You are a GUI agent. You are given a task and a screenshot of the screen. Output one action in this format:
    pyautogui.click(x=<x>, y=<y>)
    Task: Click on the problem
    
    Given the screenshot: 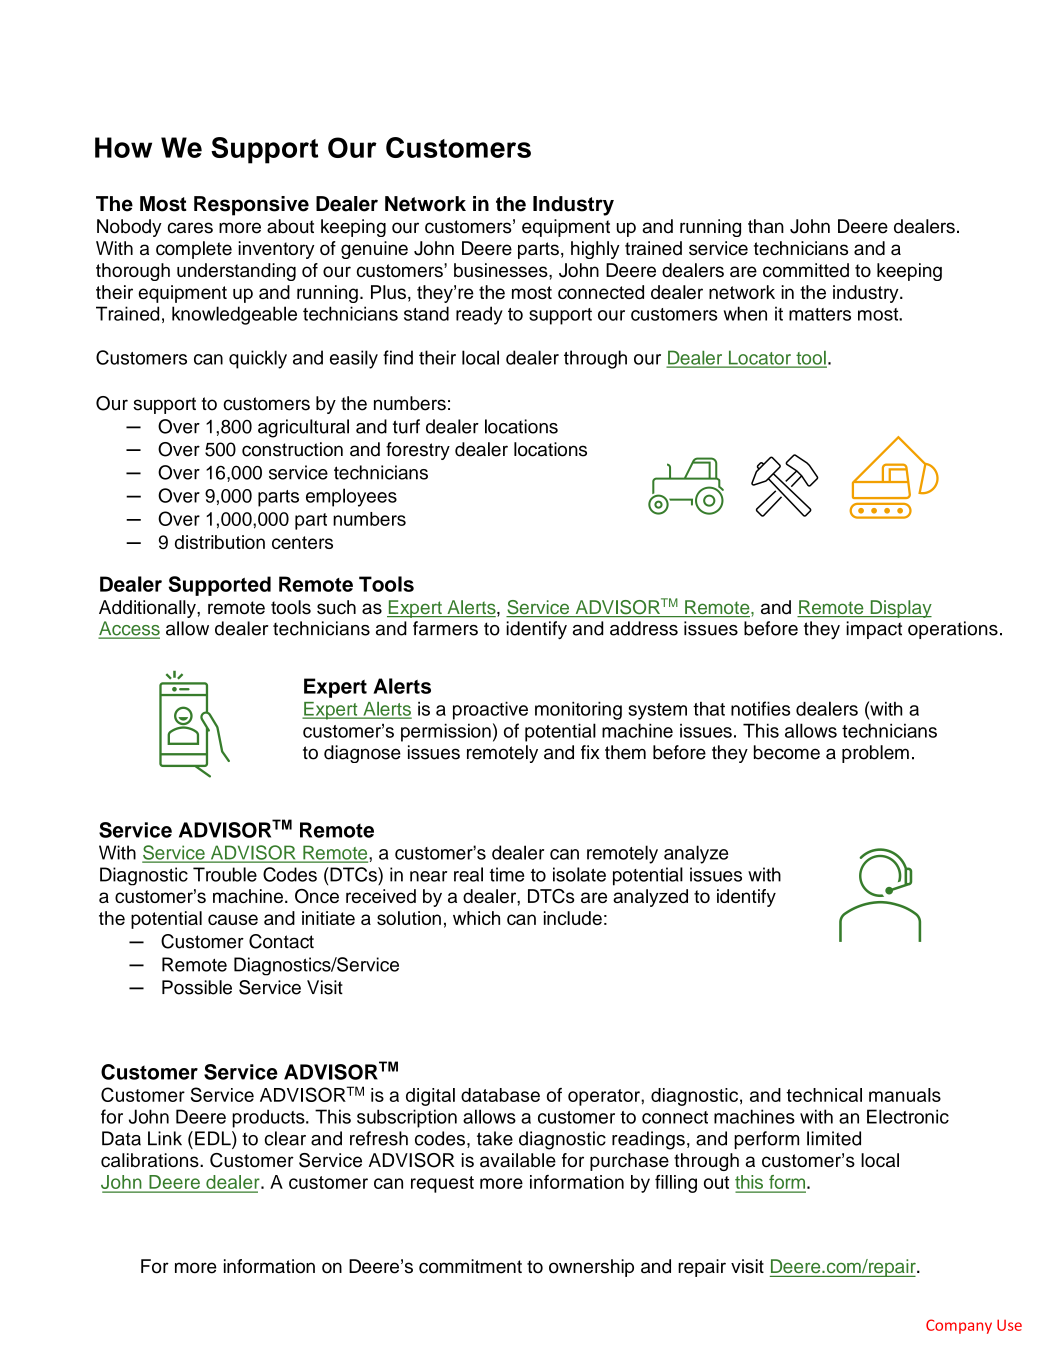 What is the action you would take?
    pyautogui.click(x=875, y=754)
